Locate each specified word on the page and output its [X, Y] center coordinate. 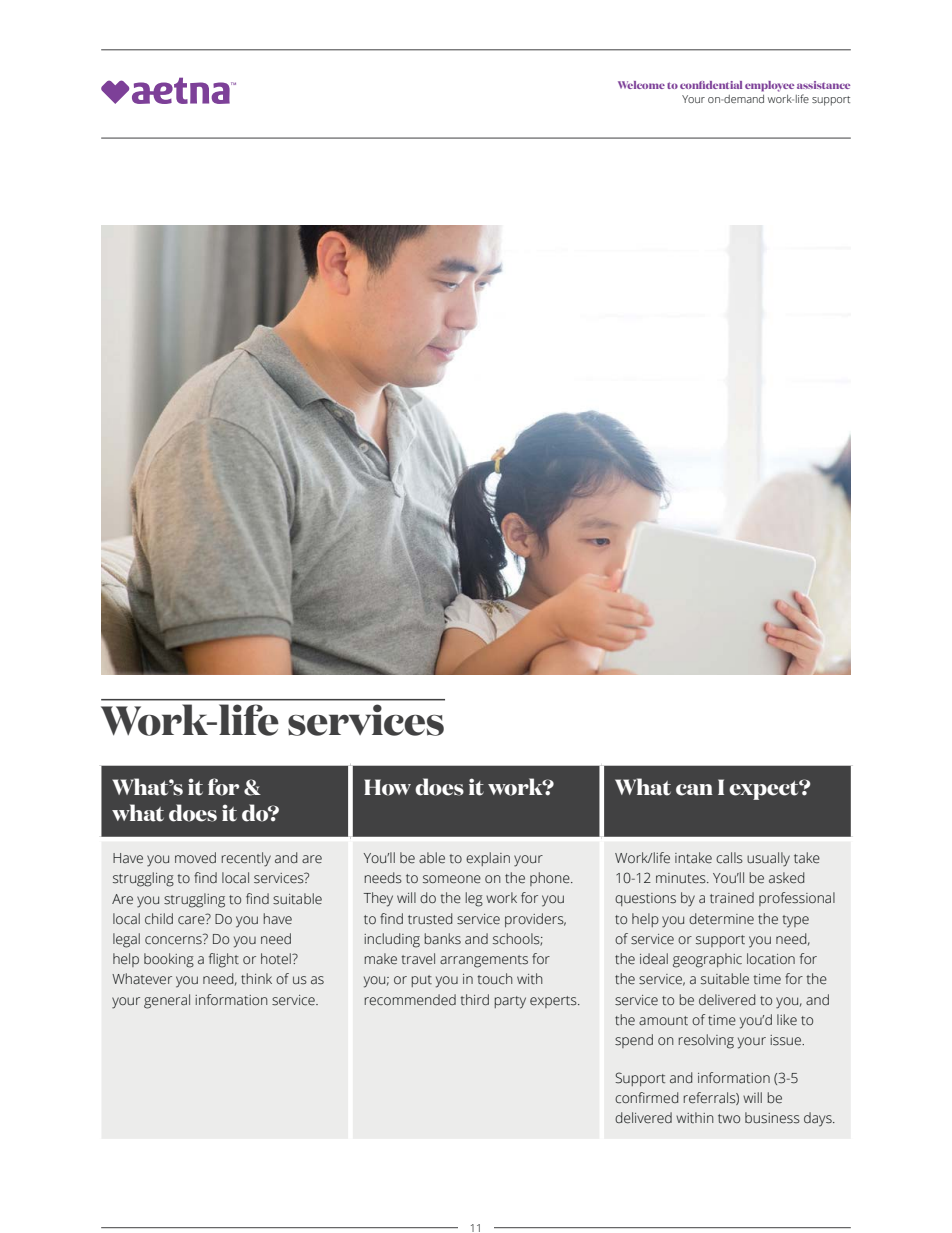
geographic [707, 960]
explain [488, 859]
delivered [643, 1118]
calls [729, 858]
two [729, 1118]
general [167, 1001]
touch [495, 979]
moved [195, 858]
